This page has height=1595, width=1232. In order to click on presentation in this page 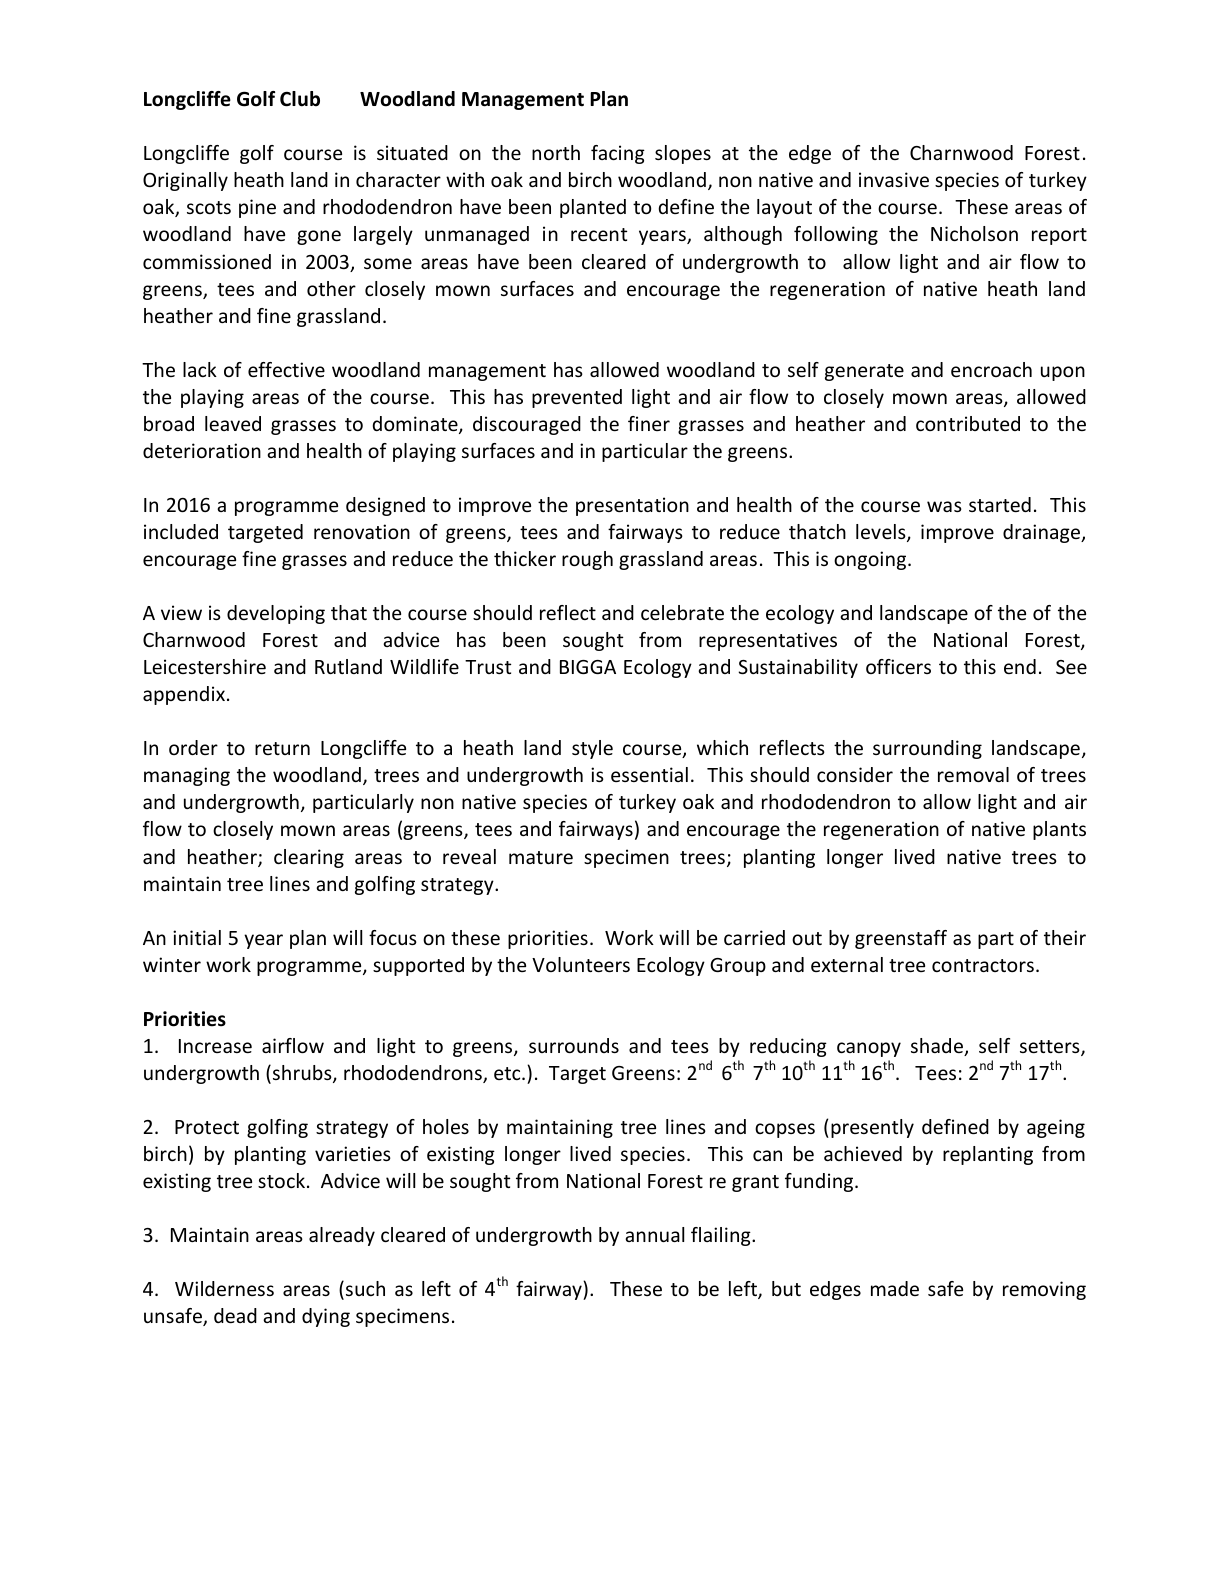, I will do `click(632, 506)`.
